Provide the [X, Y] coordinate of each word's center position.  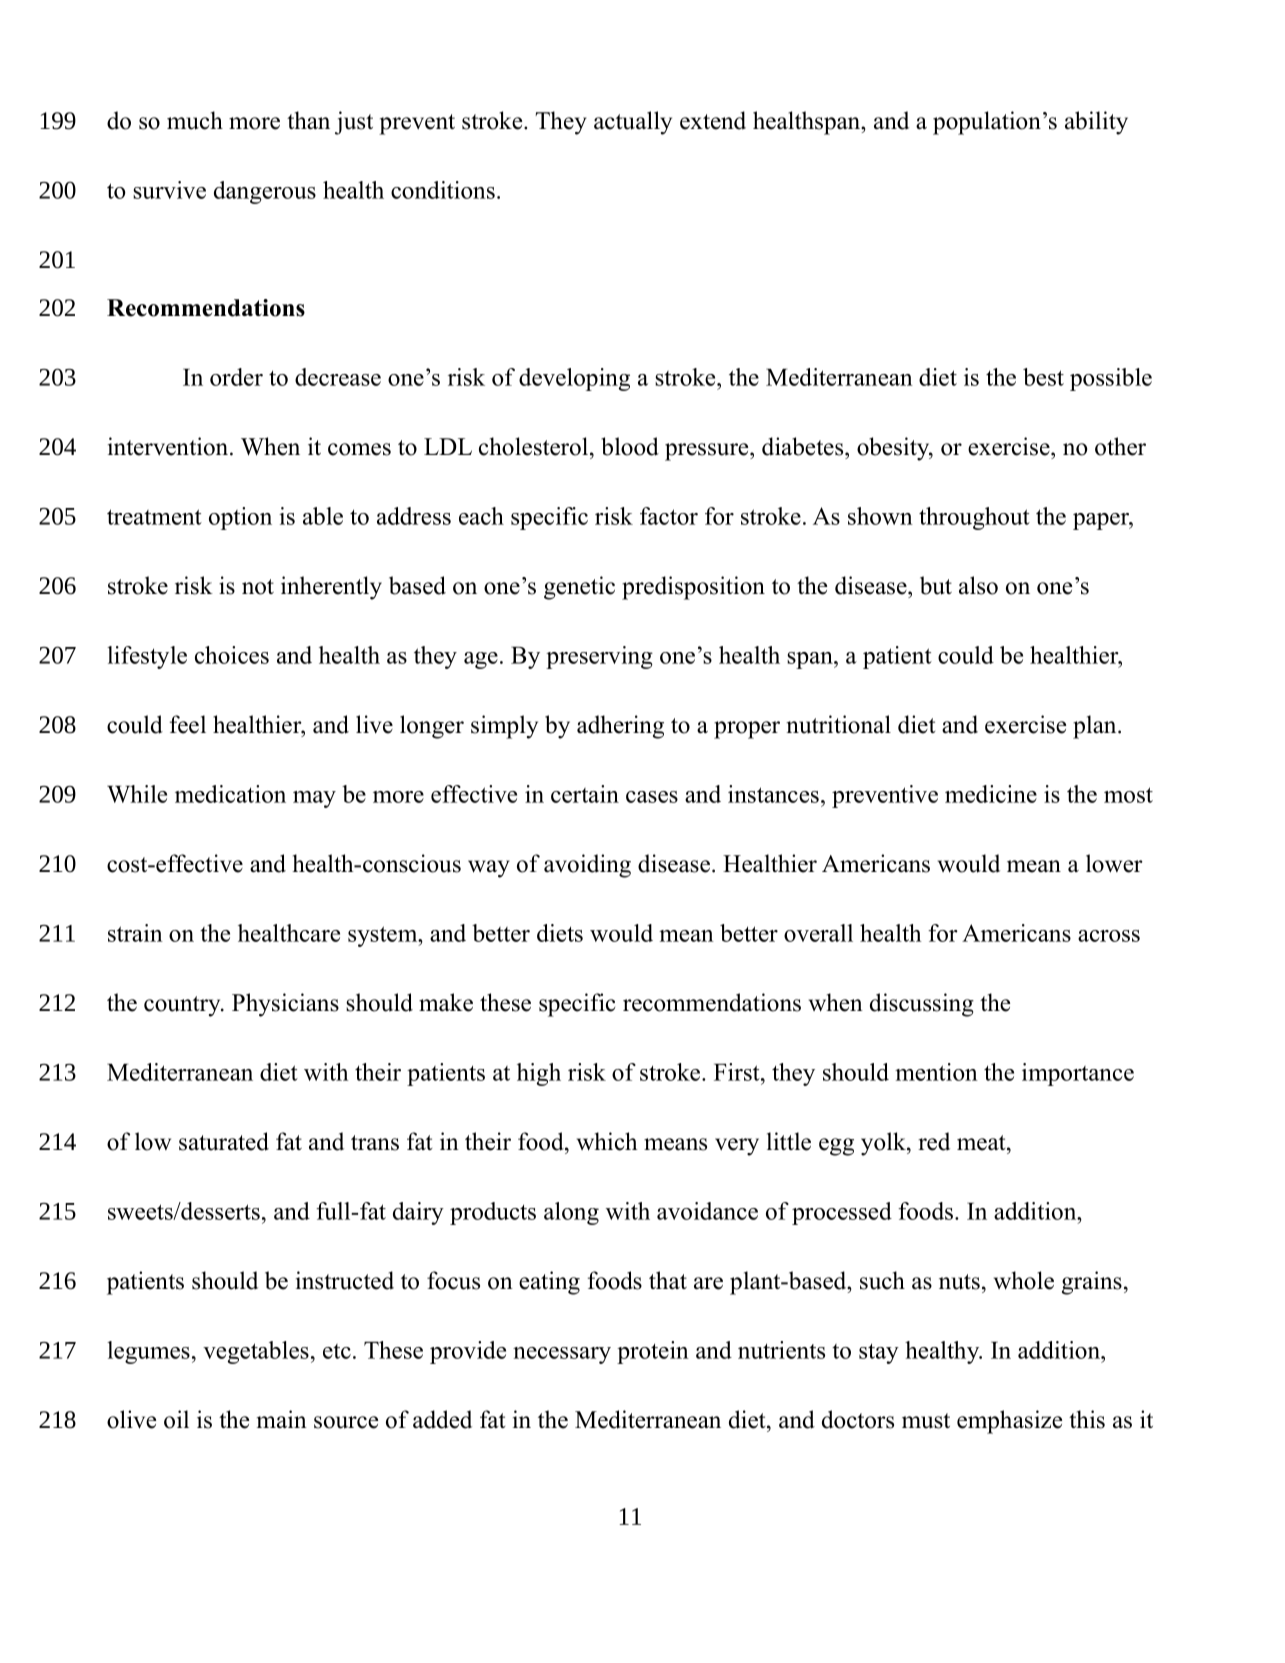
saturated [224, 1141]
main [282, 1419]
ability [1096, 123]
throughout [974, 518]
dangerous [265, 192]
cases [652, 797]
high [539, 1074]
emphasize [1009, 1422]
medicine [991, 794]
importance [1078, 1074]
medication [230, 794]
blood [630, 446]
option [240, 518]
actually [633, 123]
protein [653, 1352]
